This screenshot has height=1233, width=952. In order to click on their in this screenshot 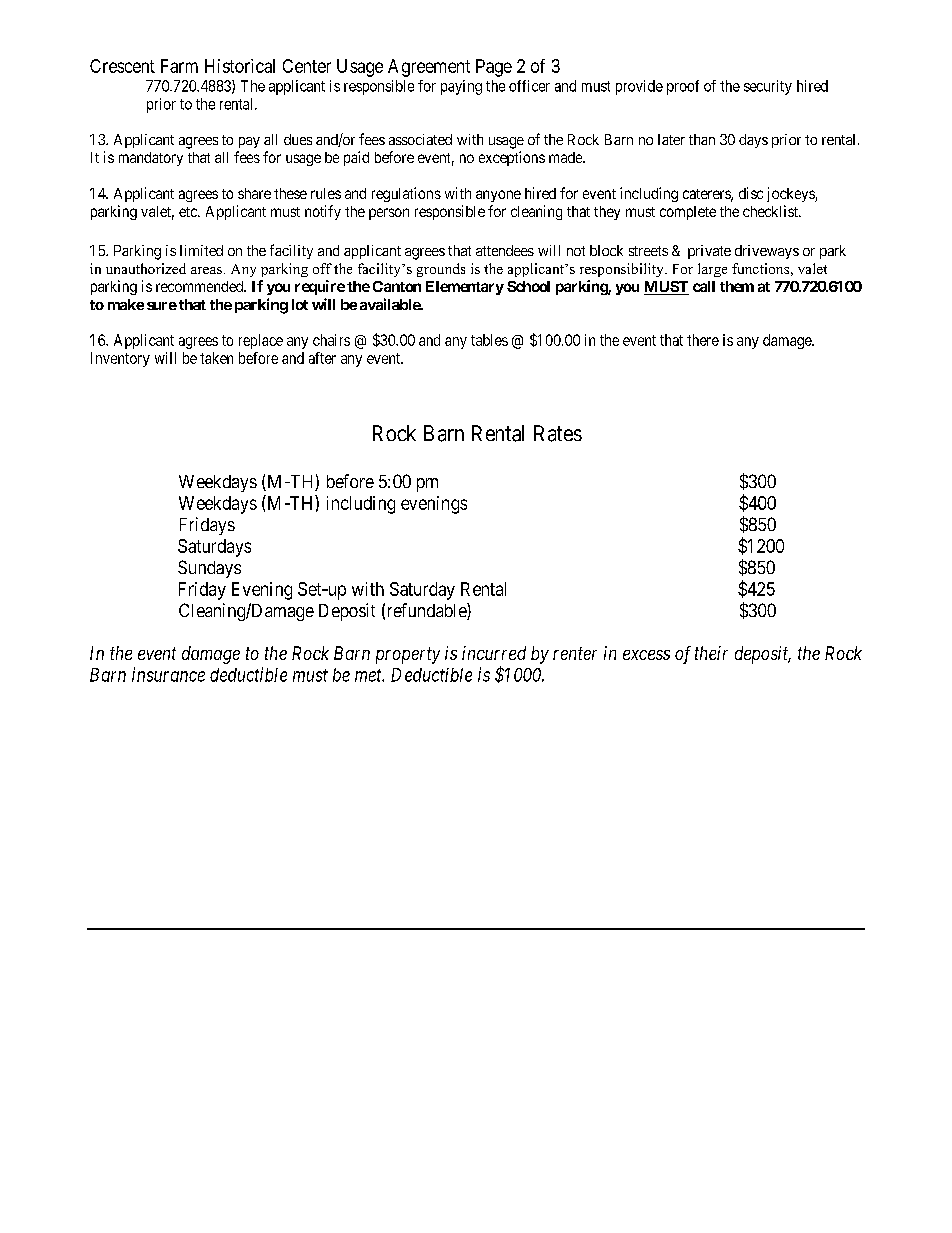, I will do `click(711, 653)`.
